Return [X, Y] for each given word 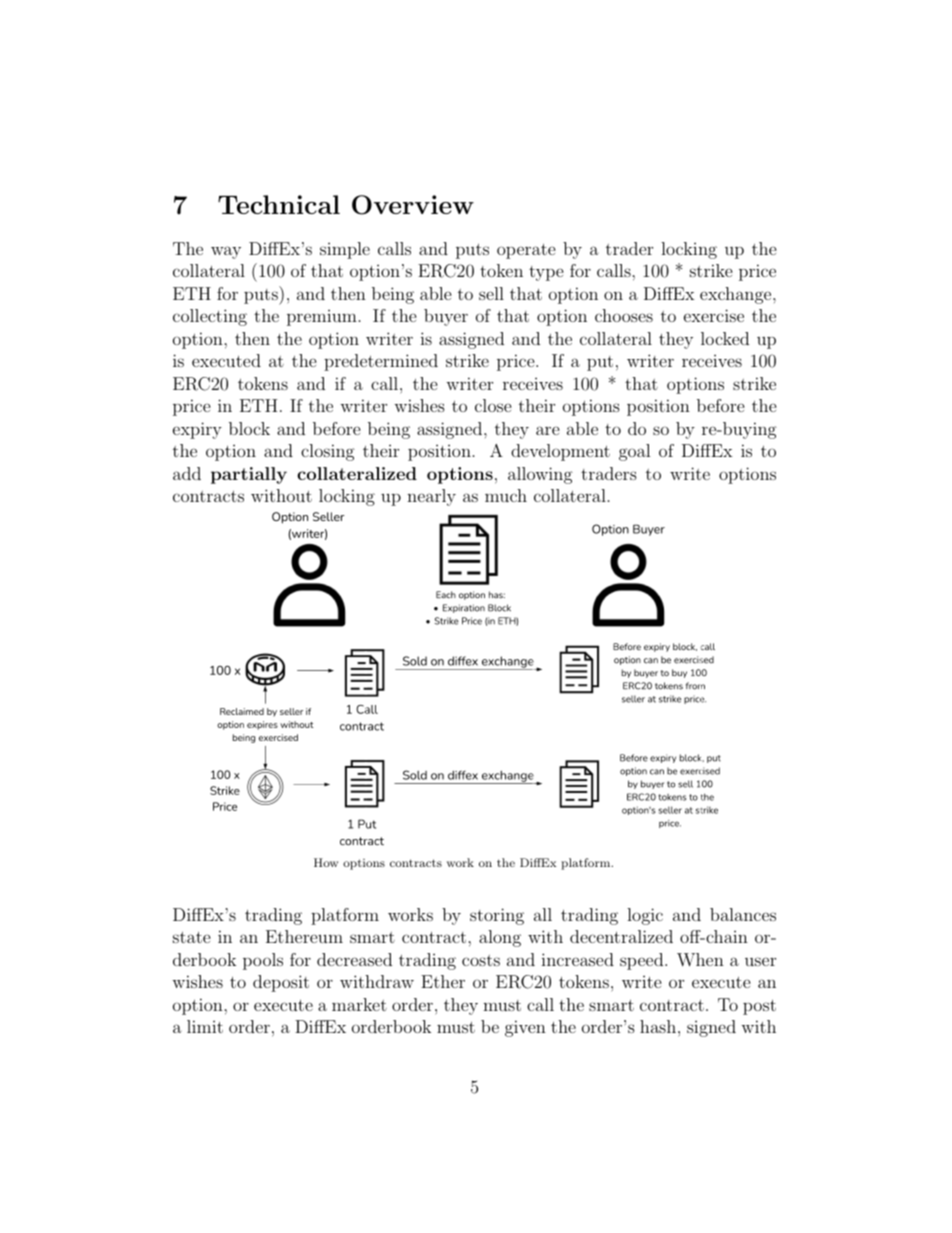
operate [526, 251]
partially [249, 475]
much [506, 495]
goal [635, 452]
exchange [735, 295]
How [326, 862]
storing [497, 916]
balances [743, 914]
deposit [281, 983]
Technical [279, 204]
